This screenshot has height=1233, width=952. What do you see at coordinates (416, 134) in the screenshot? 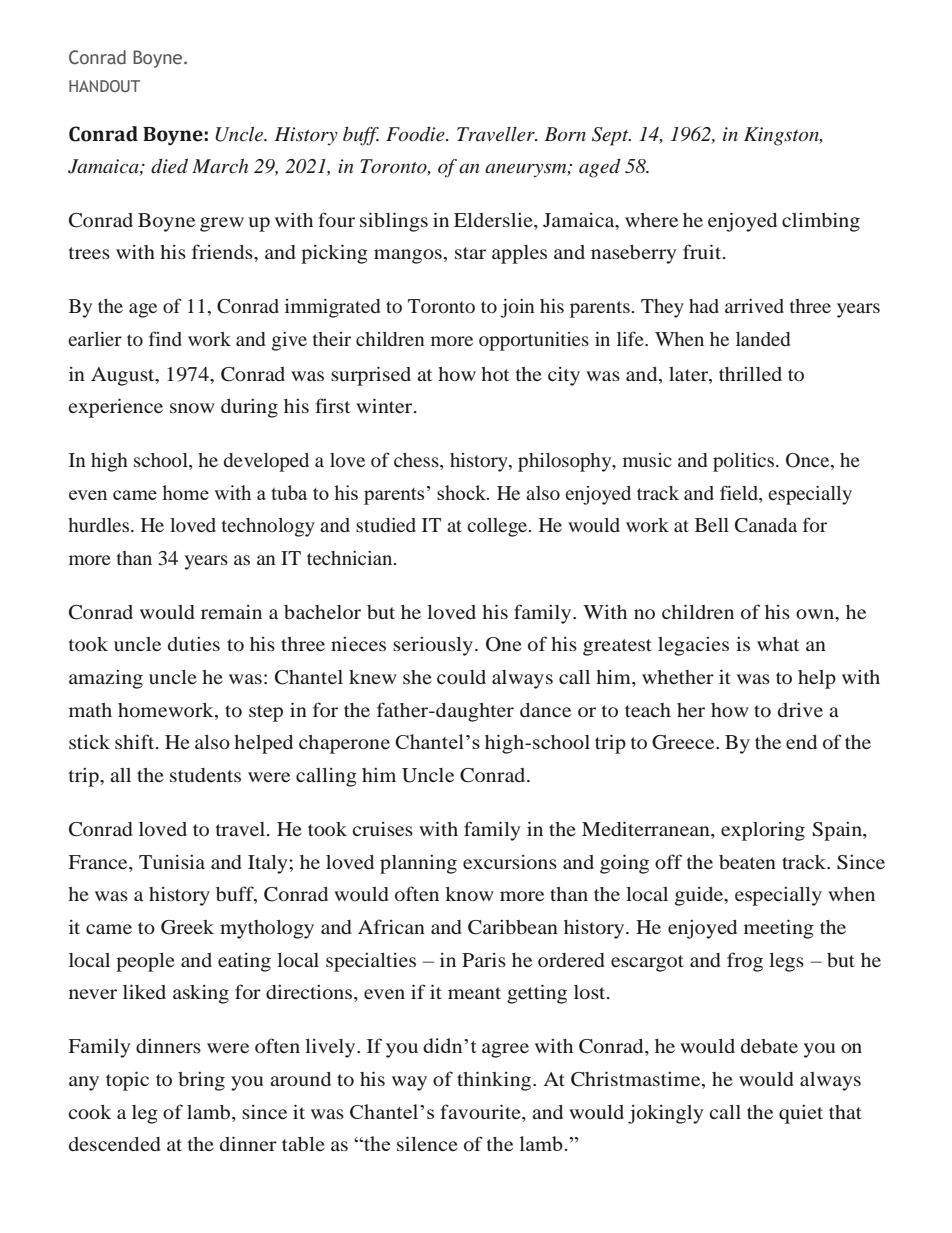
I see `Foodie` at bounding box center [416, 134].
